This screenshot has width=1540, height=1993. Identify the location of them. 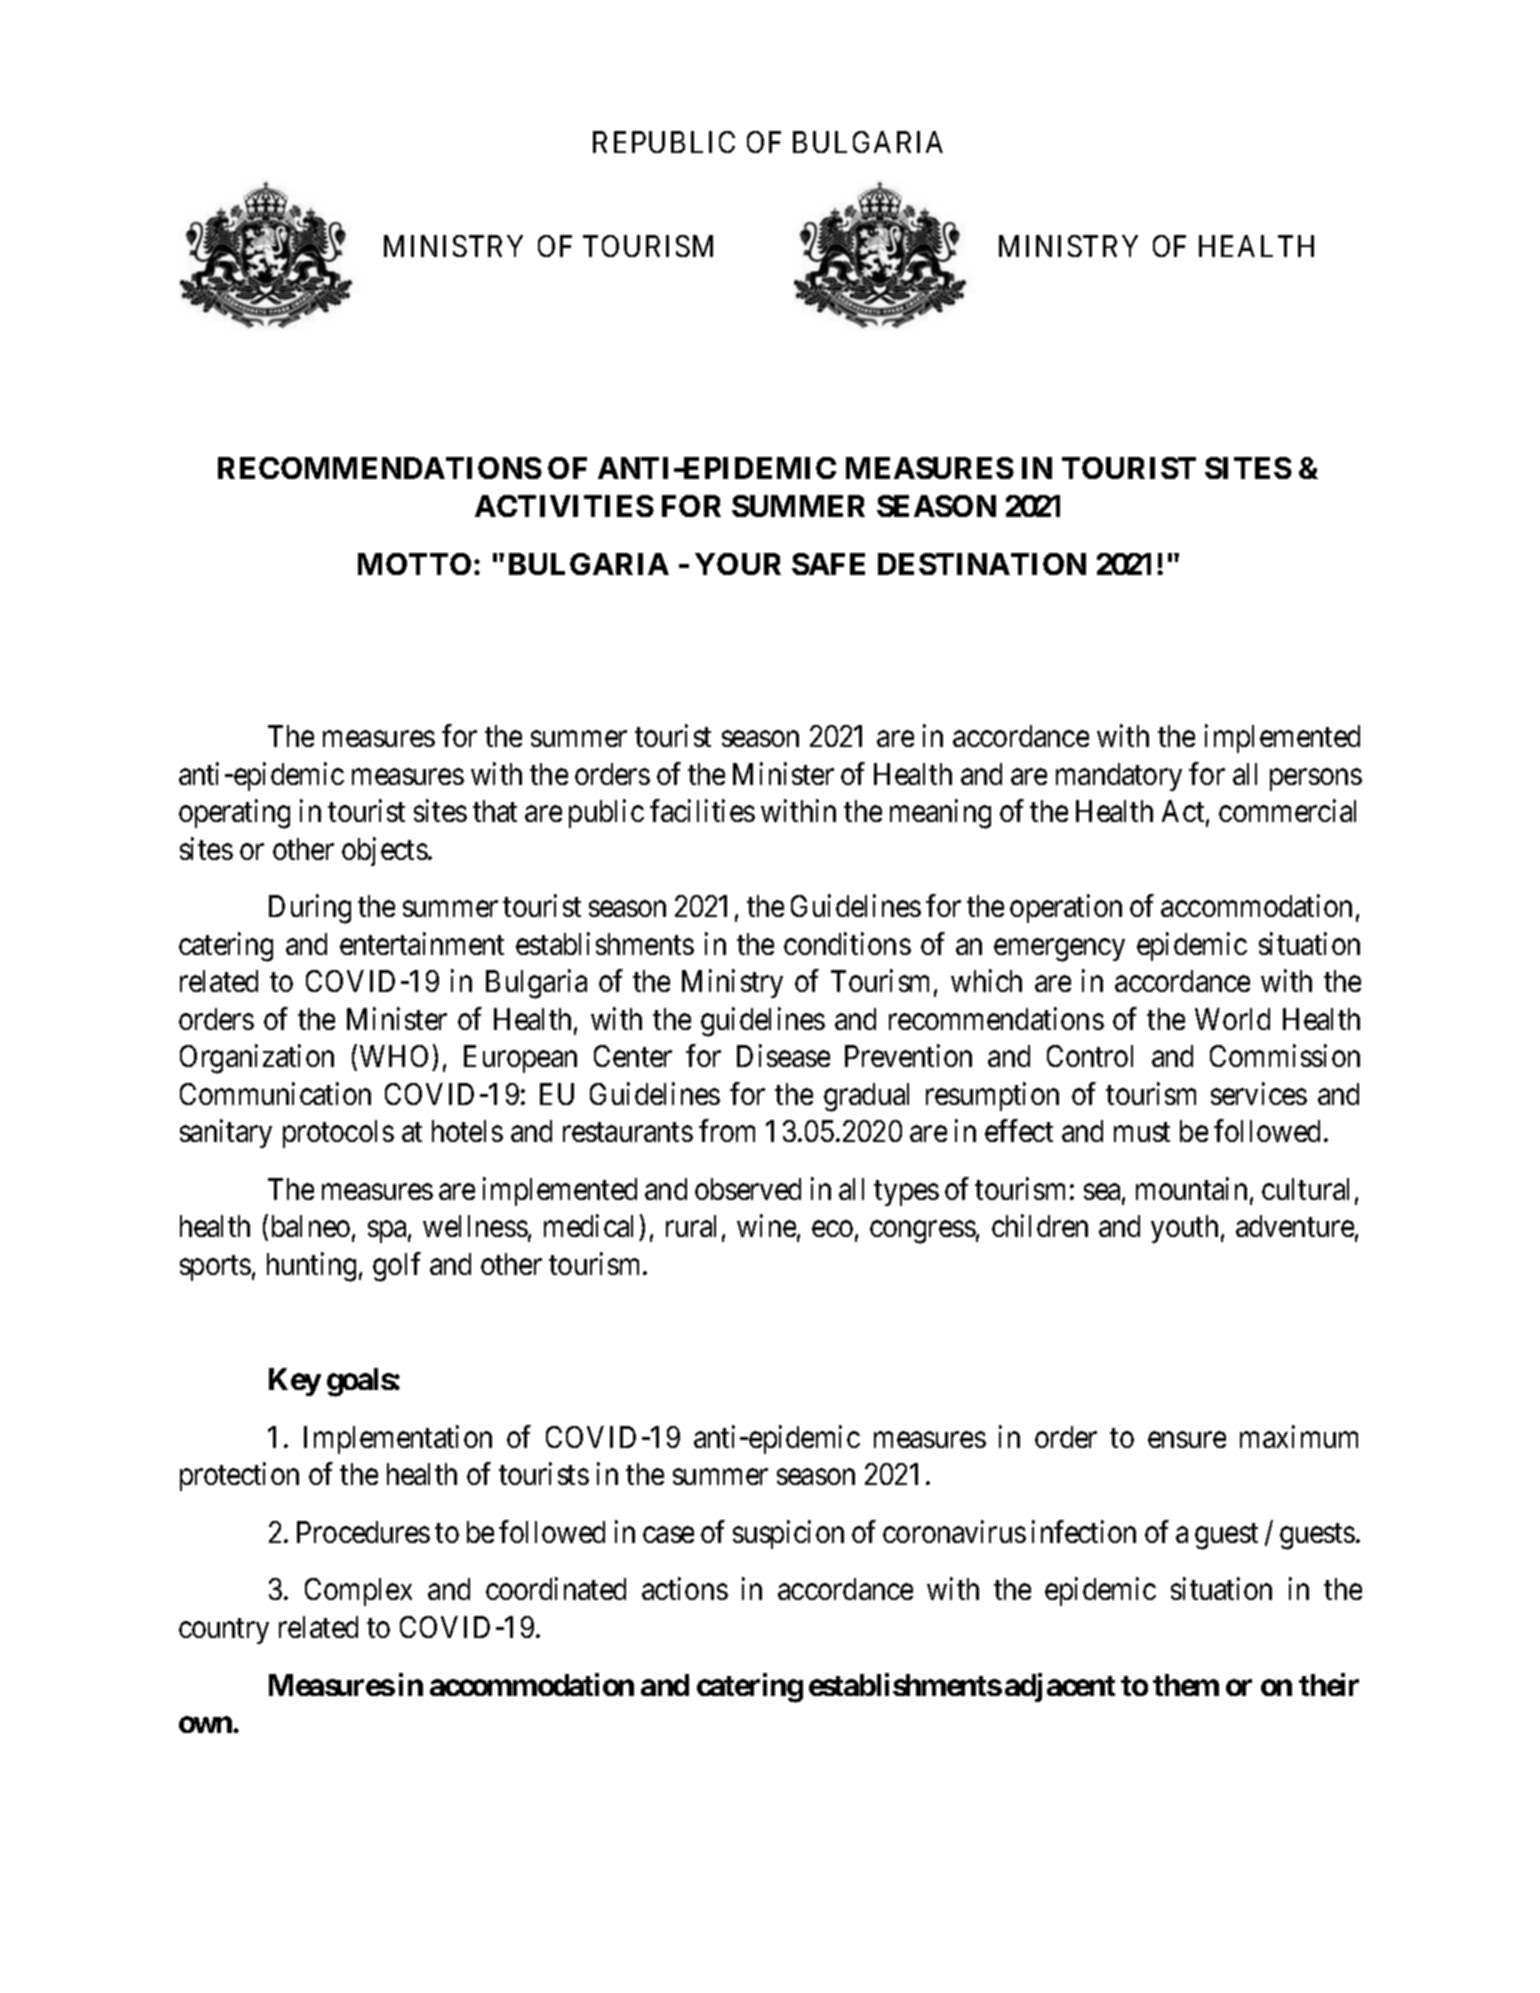
(1186, 1685).
